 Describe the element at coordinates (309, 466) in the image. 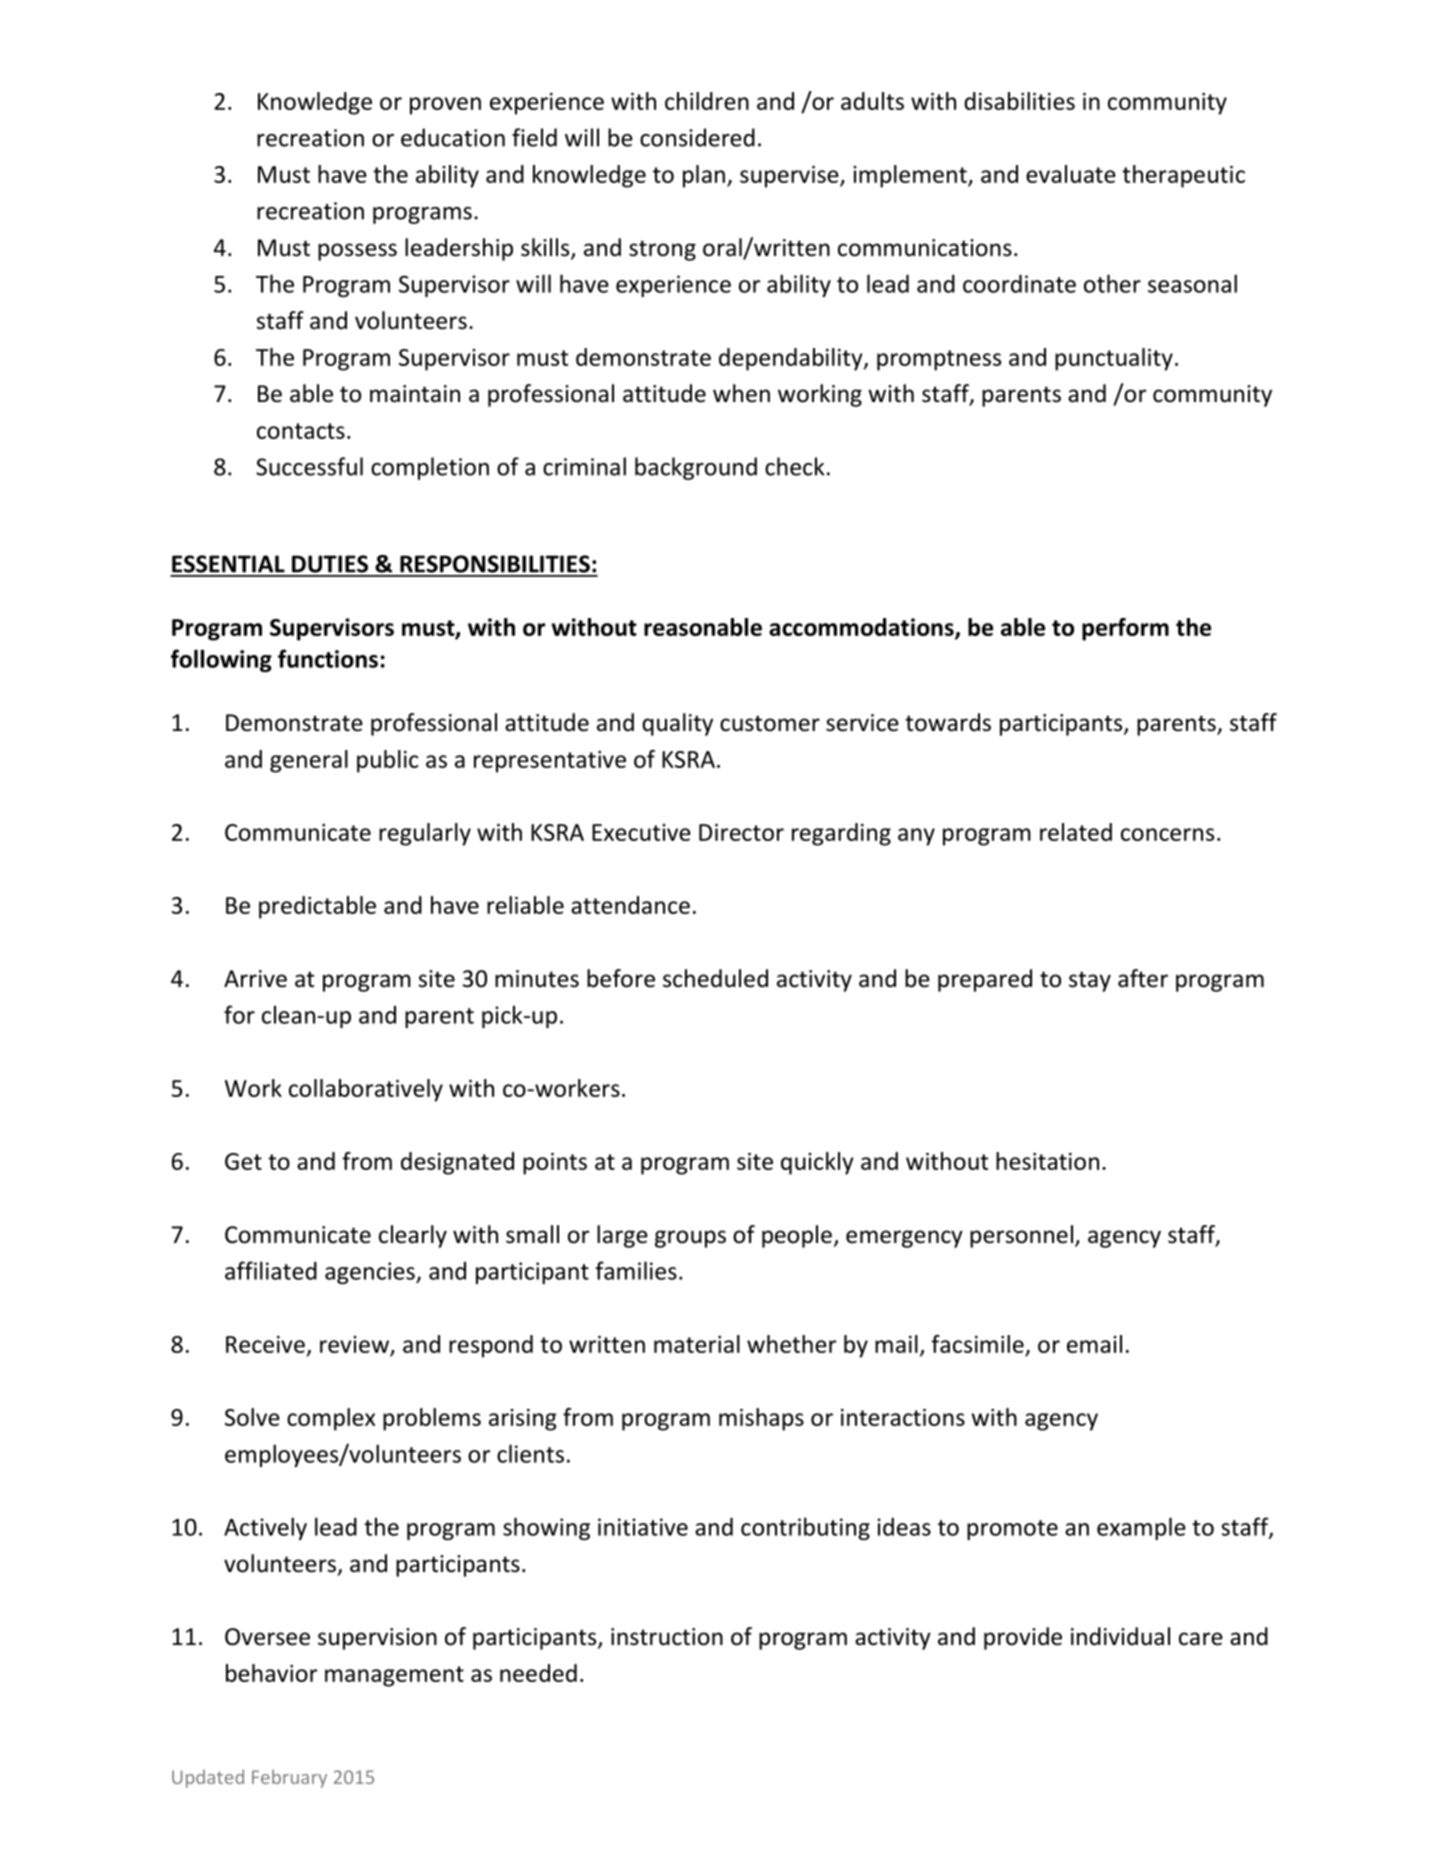

I see `Successful` at that location.
